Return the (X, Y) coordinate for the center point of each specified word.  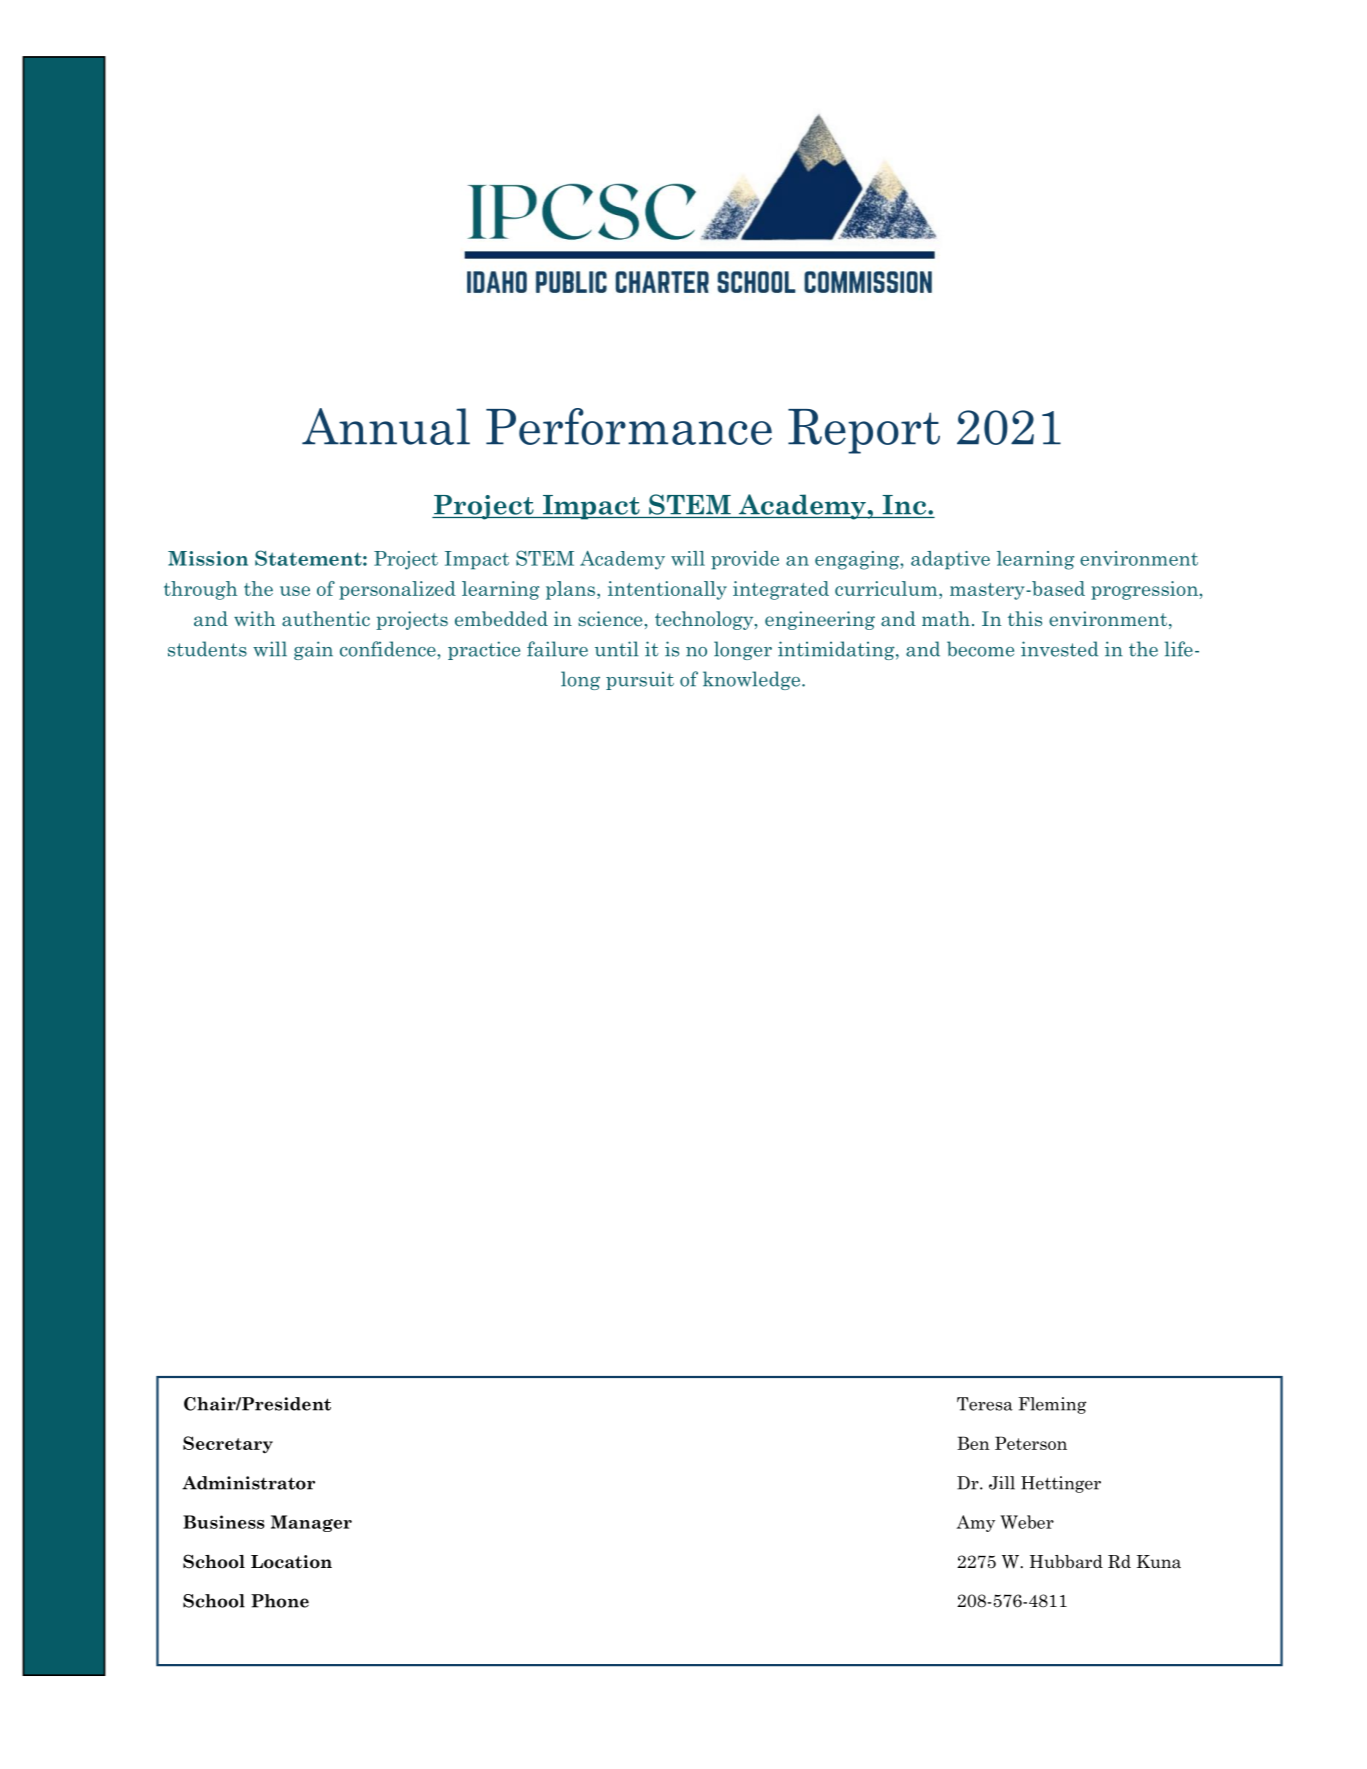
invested (1059, 649)
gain (313, 650)
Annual (386, 426)
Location (291, 1562)
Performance (629, 426)
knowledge (753, 680)
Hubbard (1066, 1562)
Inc (906, 505)
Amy (976, 1523)
